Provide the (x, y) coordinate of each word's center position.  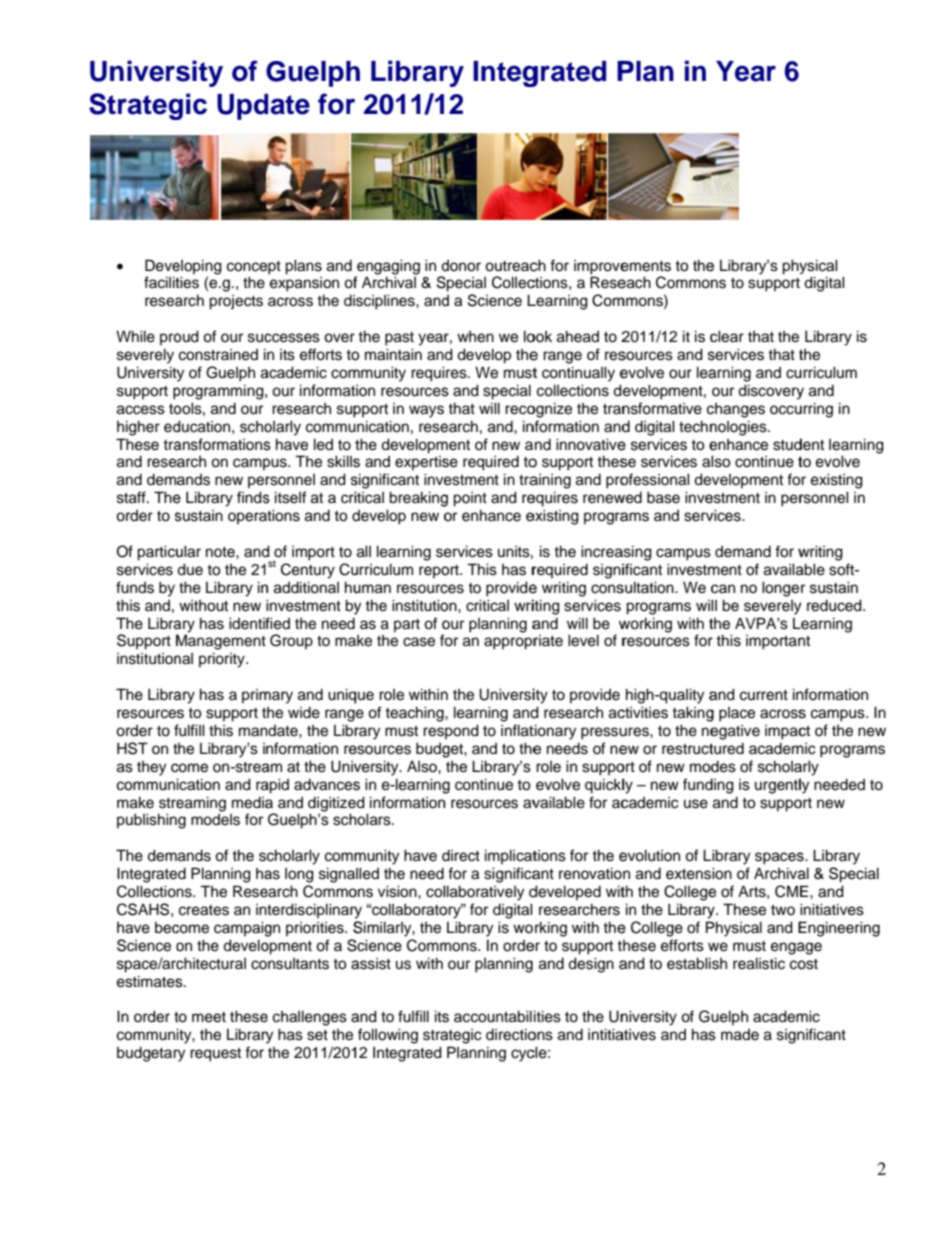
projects (236, 302)
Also (423, 767)
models (215, 820)
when (475, 337)
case (419, 642)
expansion (304, 284)
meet (209, 1017)
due (190, 569)
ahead (578, 336)
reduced (835, 605)
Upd (244, 106)
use (696, 804)
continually (578, 374)
